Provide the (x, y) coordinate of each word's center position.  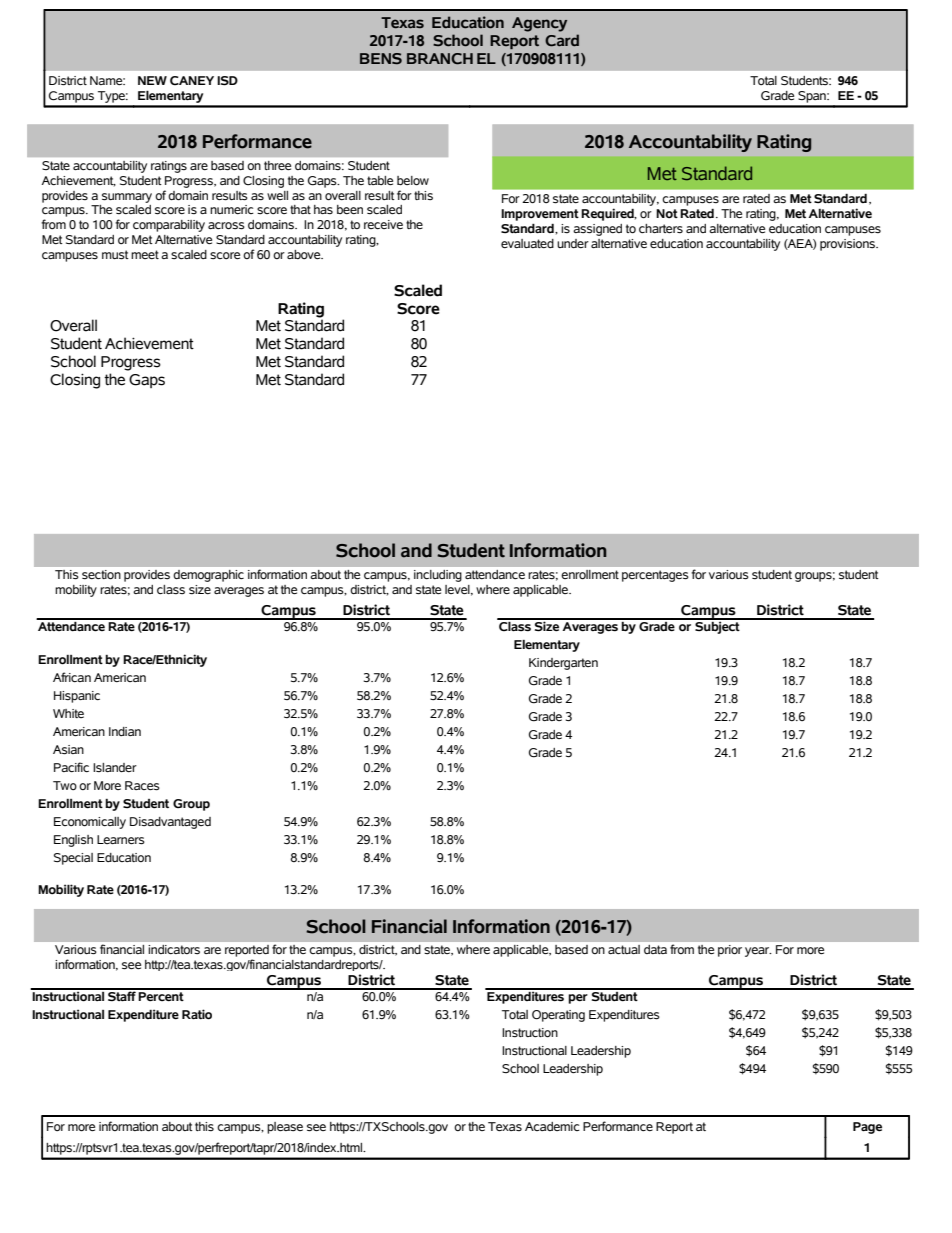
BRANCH (440, 59)
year (758, 952)
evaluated (527, 243)
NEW (152, 80)
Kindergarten (563, 664)
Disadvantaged (170, 823)
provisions (848, 245)
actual (624, 949)
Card (562, 40)
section (101, 574)
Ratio (197, 1014)
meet (145, 254)
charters (661, 228)
